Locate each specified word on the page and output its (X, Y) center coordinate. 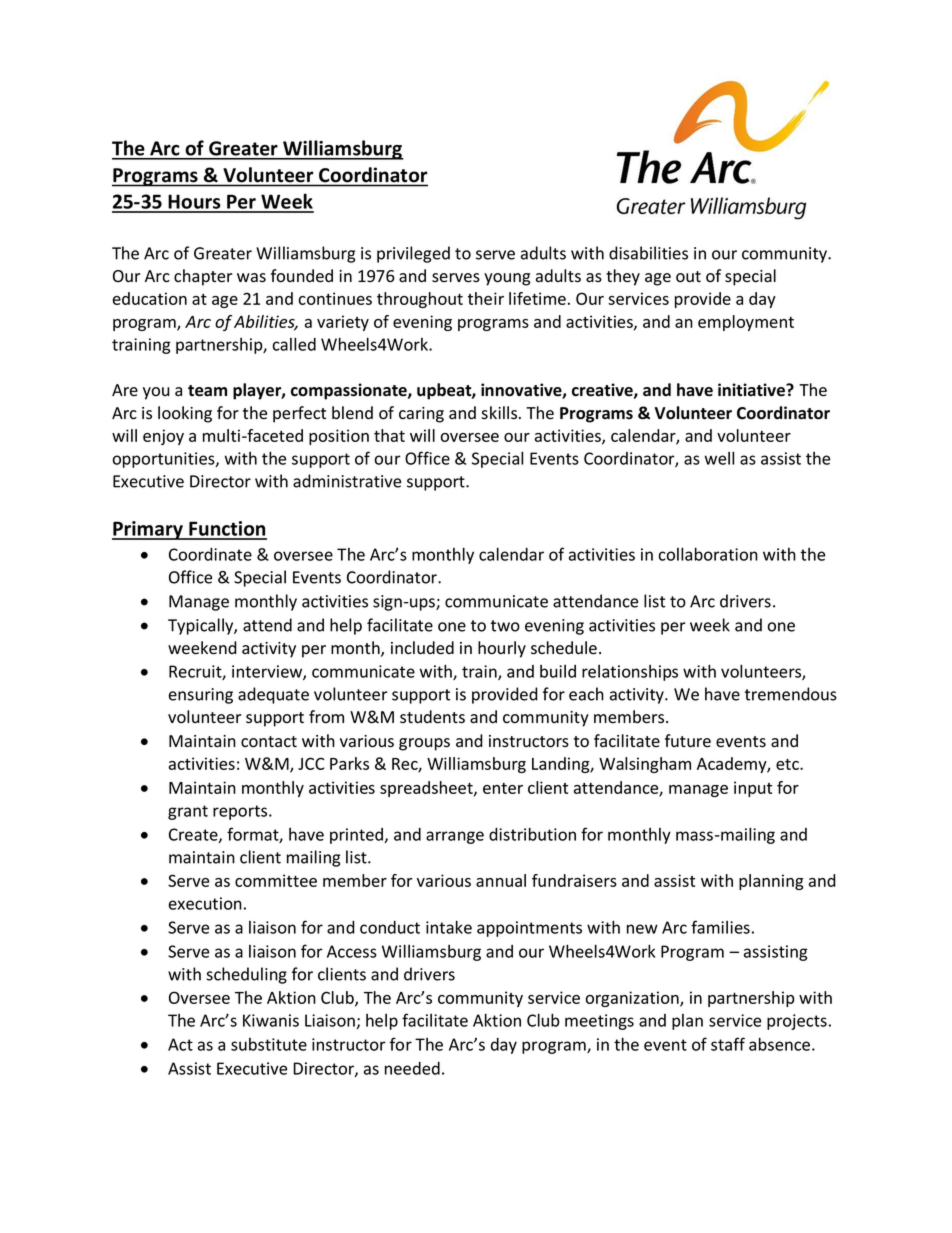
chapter (203, 277)
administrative (347, 481)
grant (188, 812)
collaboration (708, 554)
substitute (269, 1044)
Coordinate (210, 554)
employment (746, 323)
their (486, 298)
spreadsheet (427, 789)
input (753, 789)
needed (412, 1068)
